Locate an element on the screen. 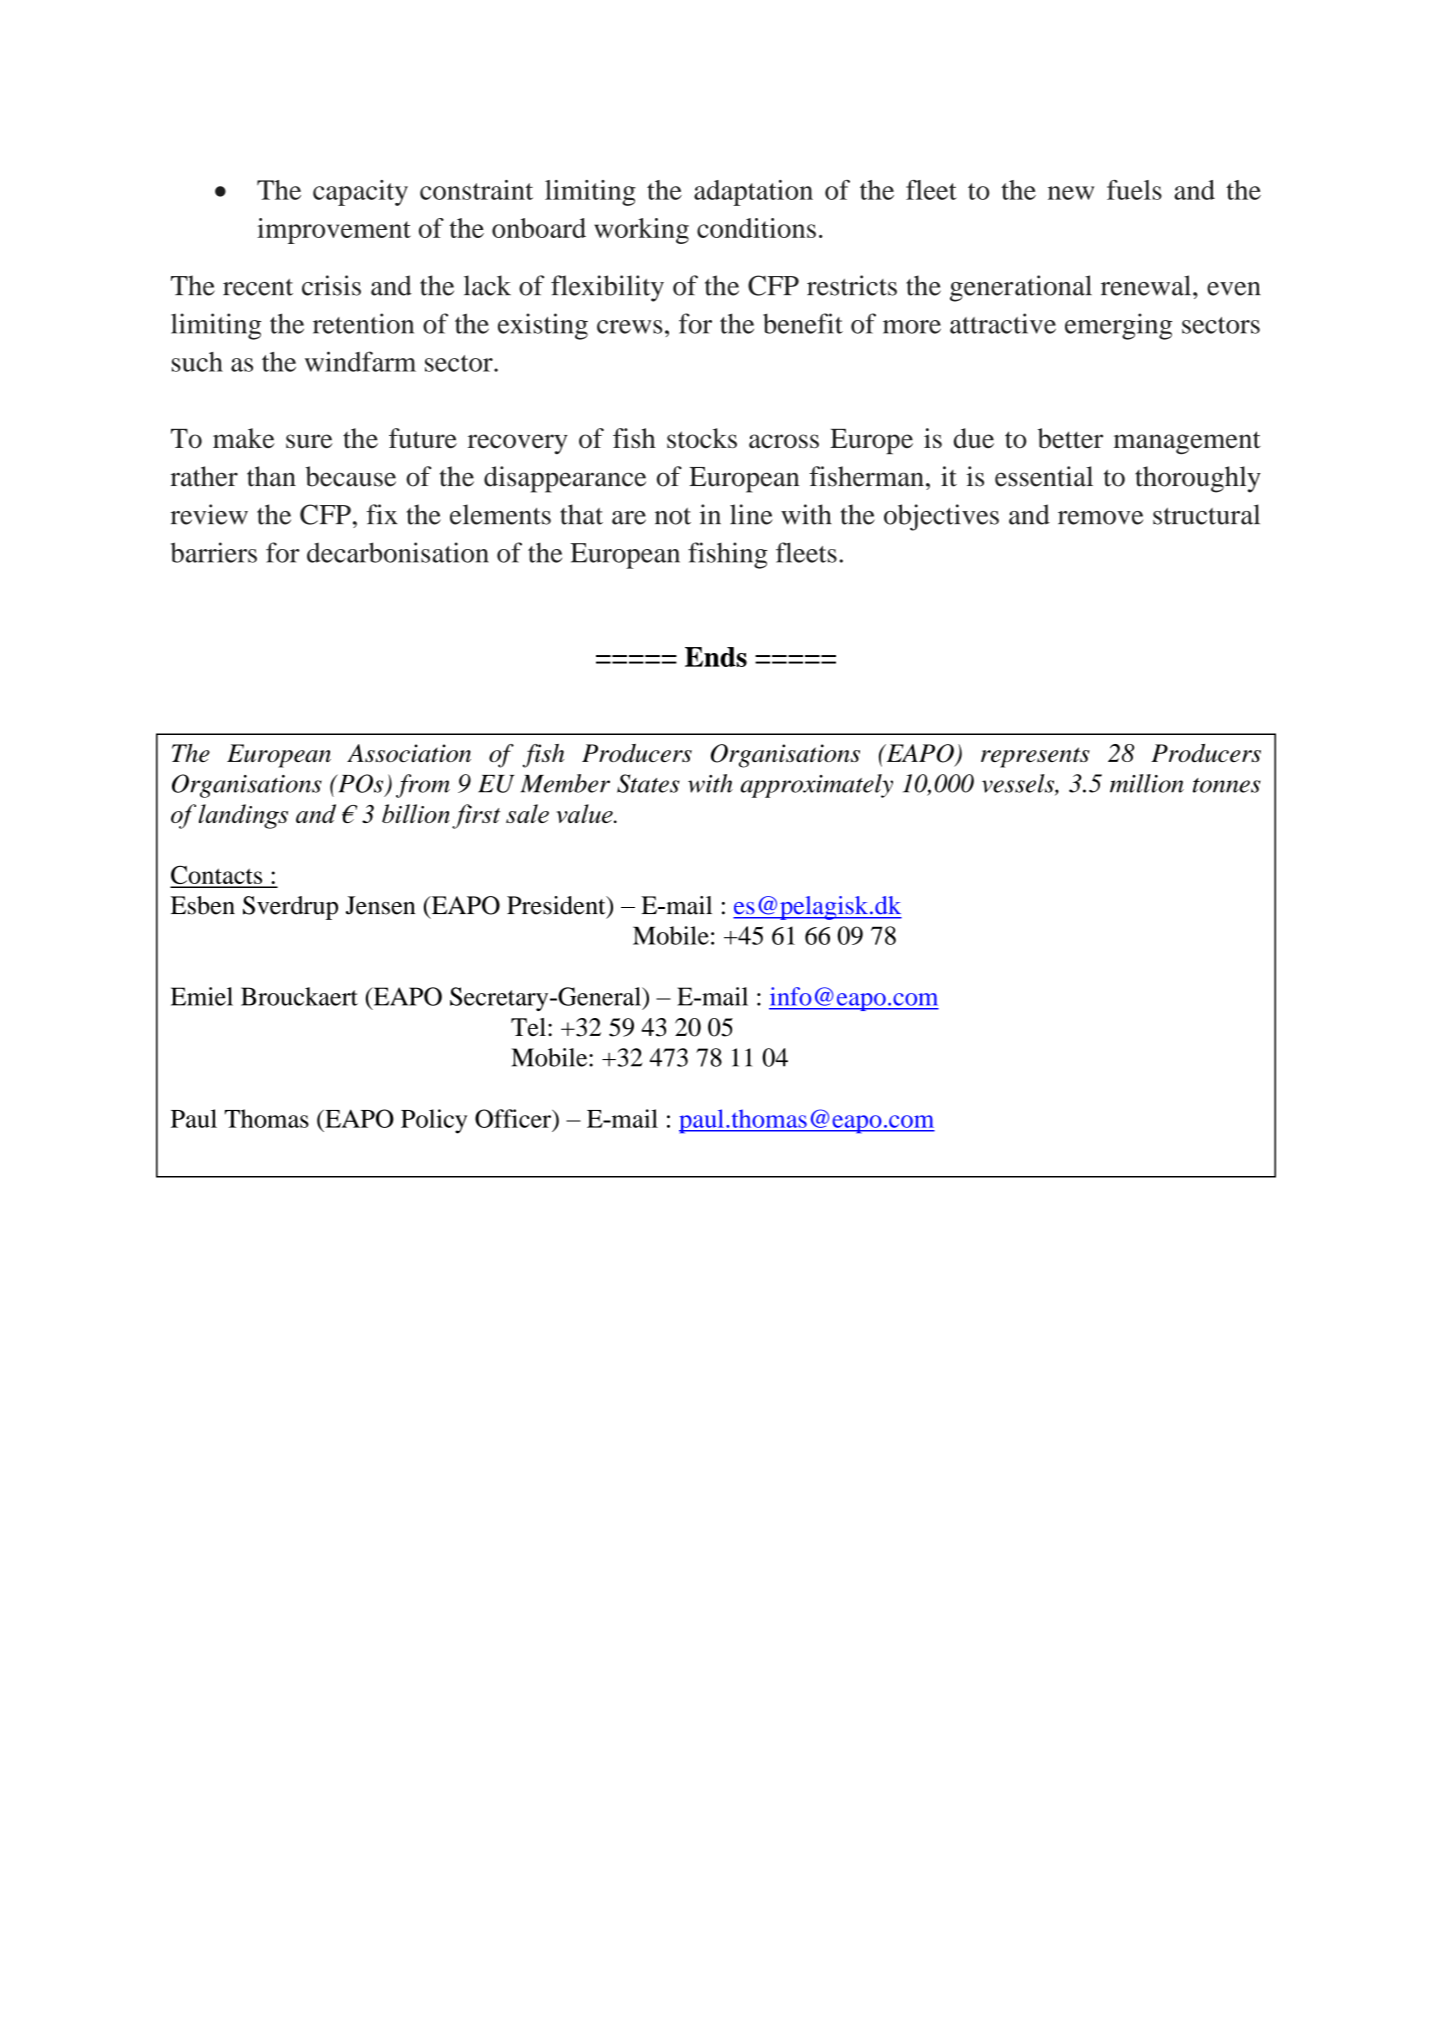 Image resolution: width=1432 pixels, height=2026 pixels. Jensen is located at coordinates (380, 905).
